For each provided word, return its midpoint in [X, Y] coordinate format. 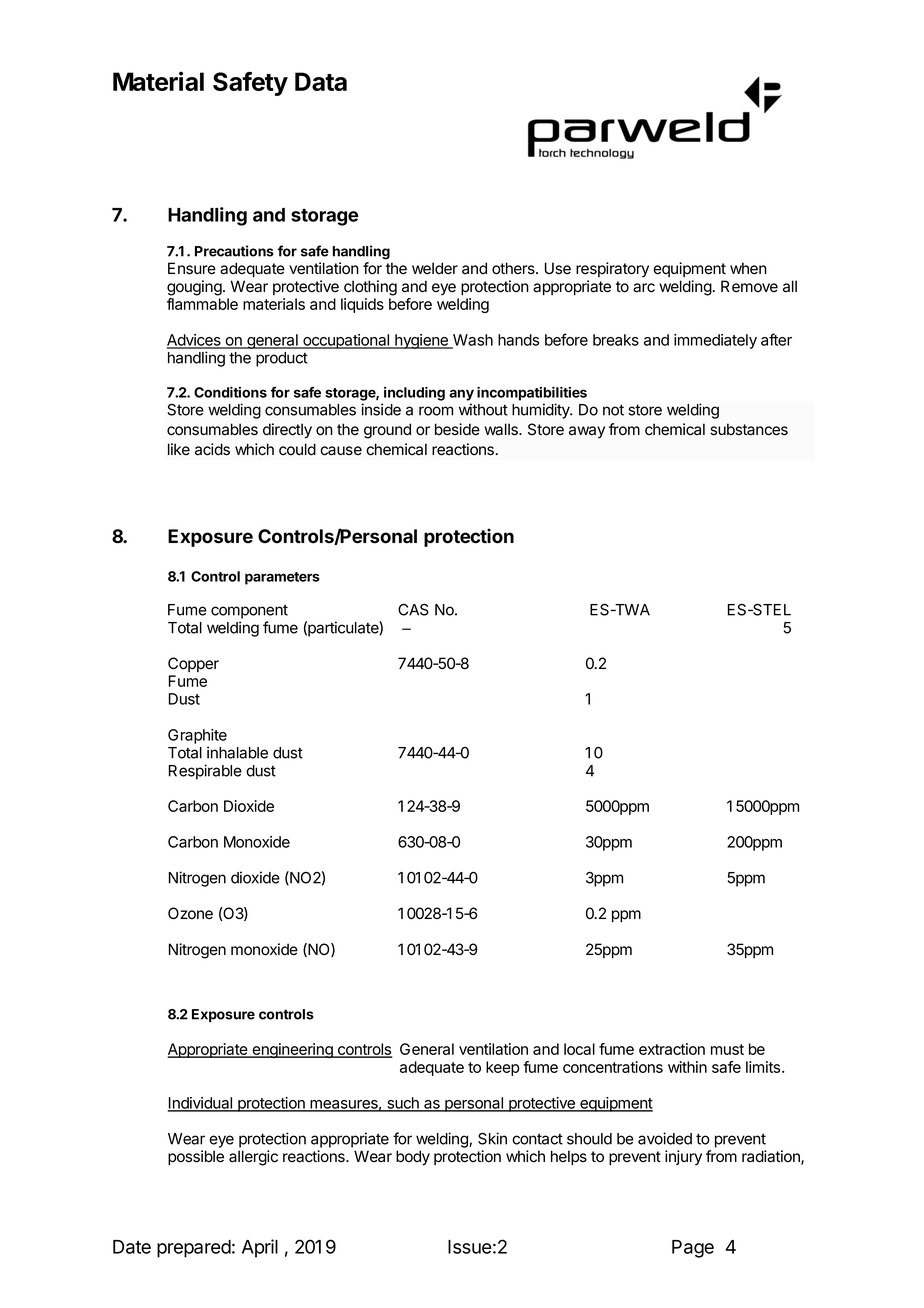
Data [321, 81]
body [413, 1158]
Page [693, 1249]
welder [435, 268]
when [748, 268]
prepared [194, 1249]
